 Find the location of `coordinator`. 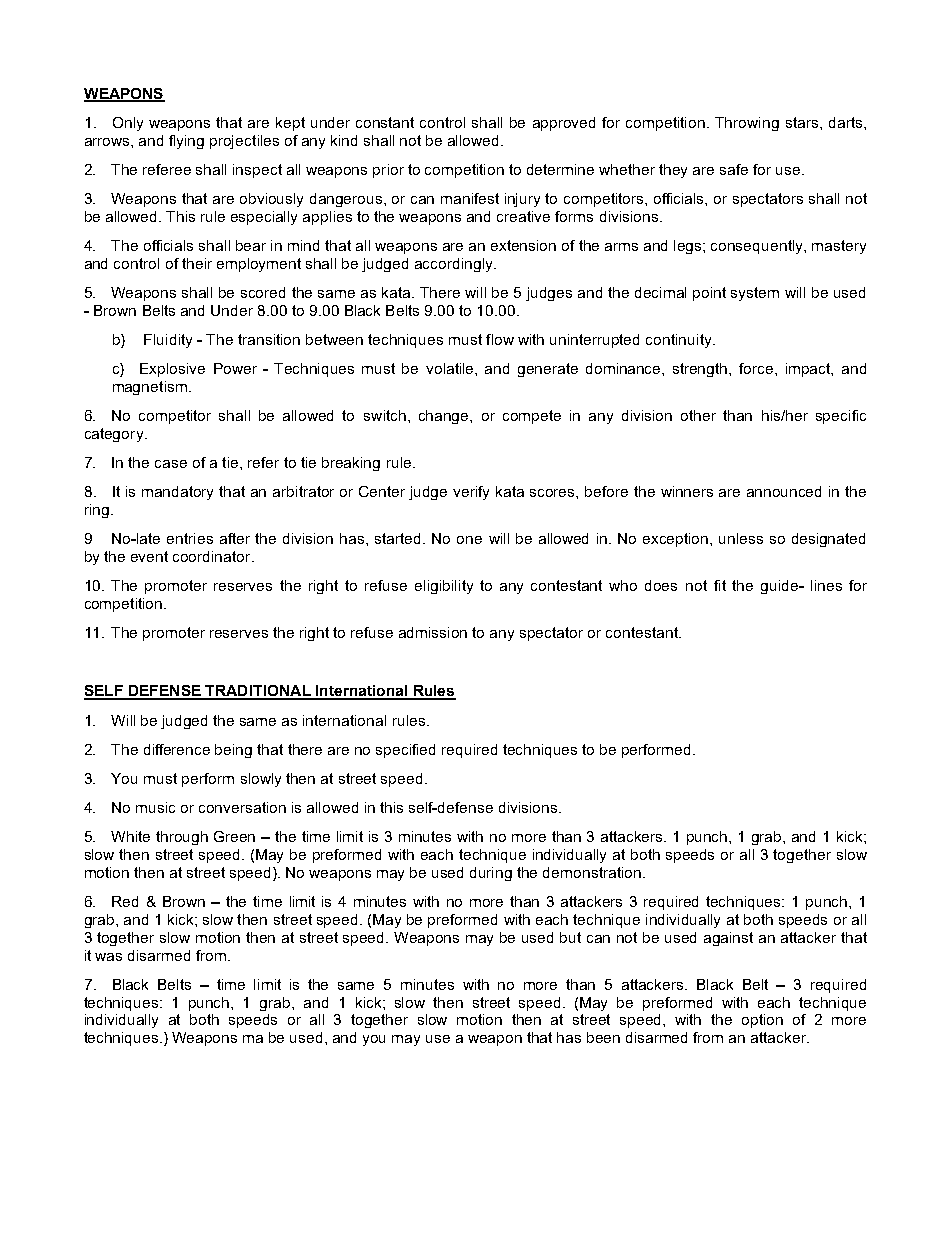

coordinator is located at coordinates (213, 556).
